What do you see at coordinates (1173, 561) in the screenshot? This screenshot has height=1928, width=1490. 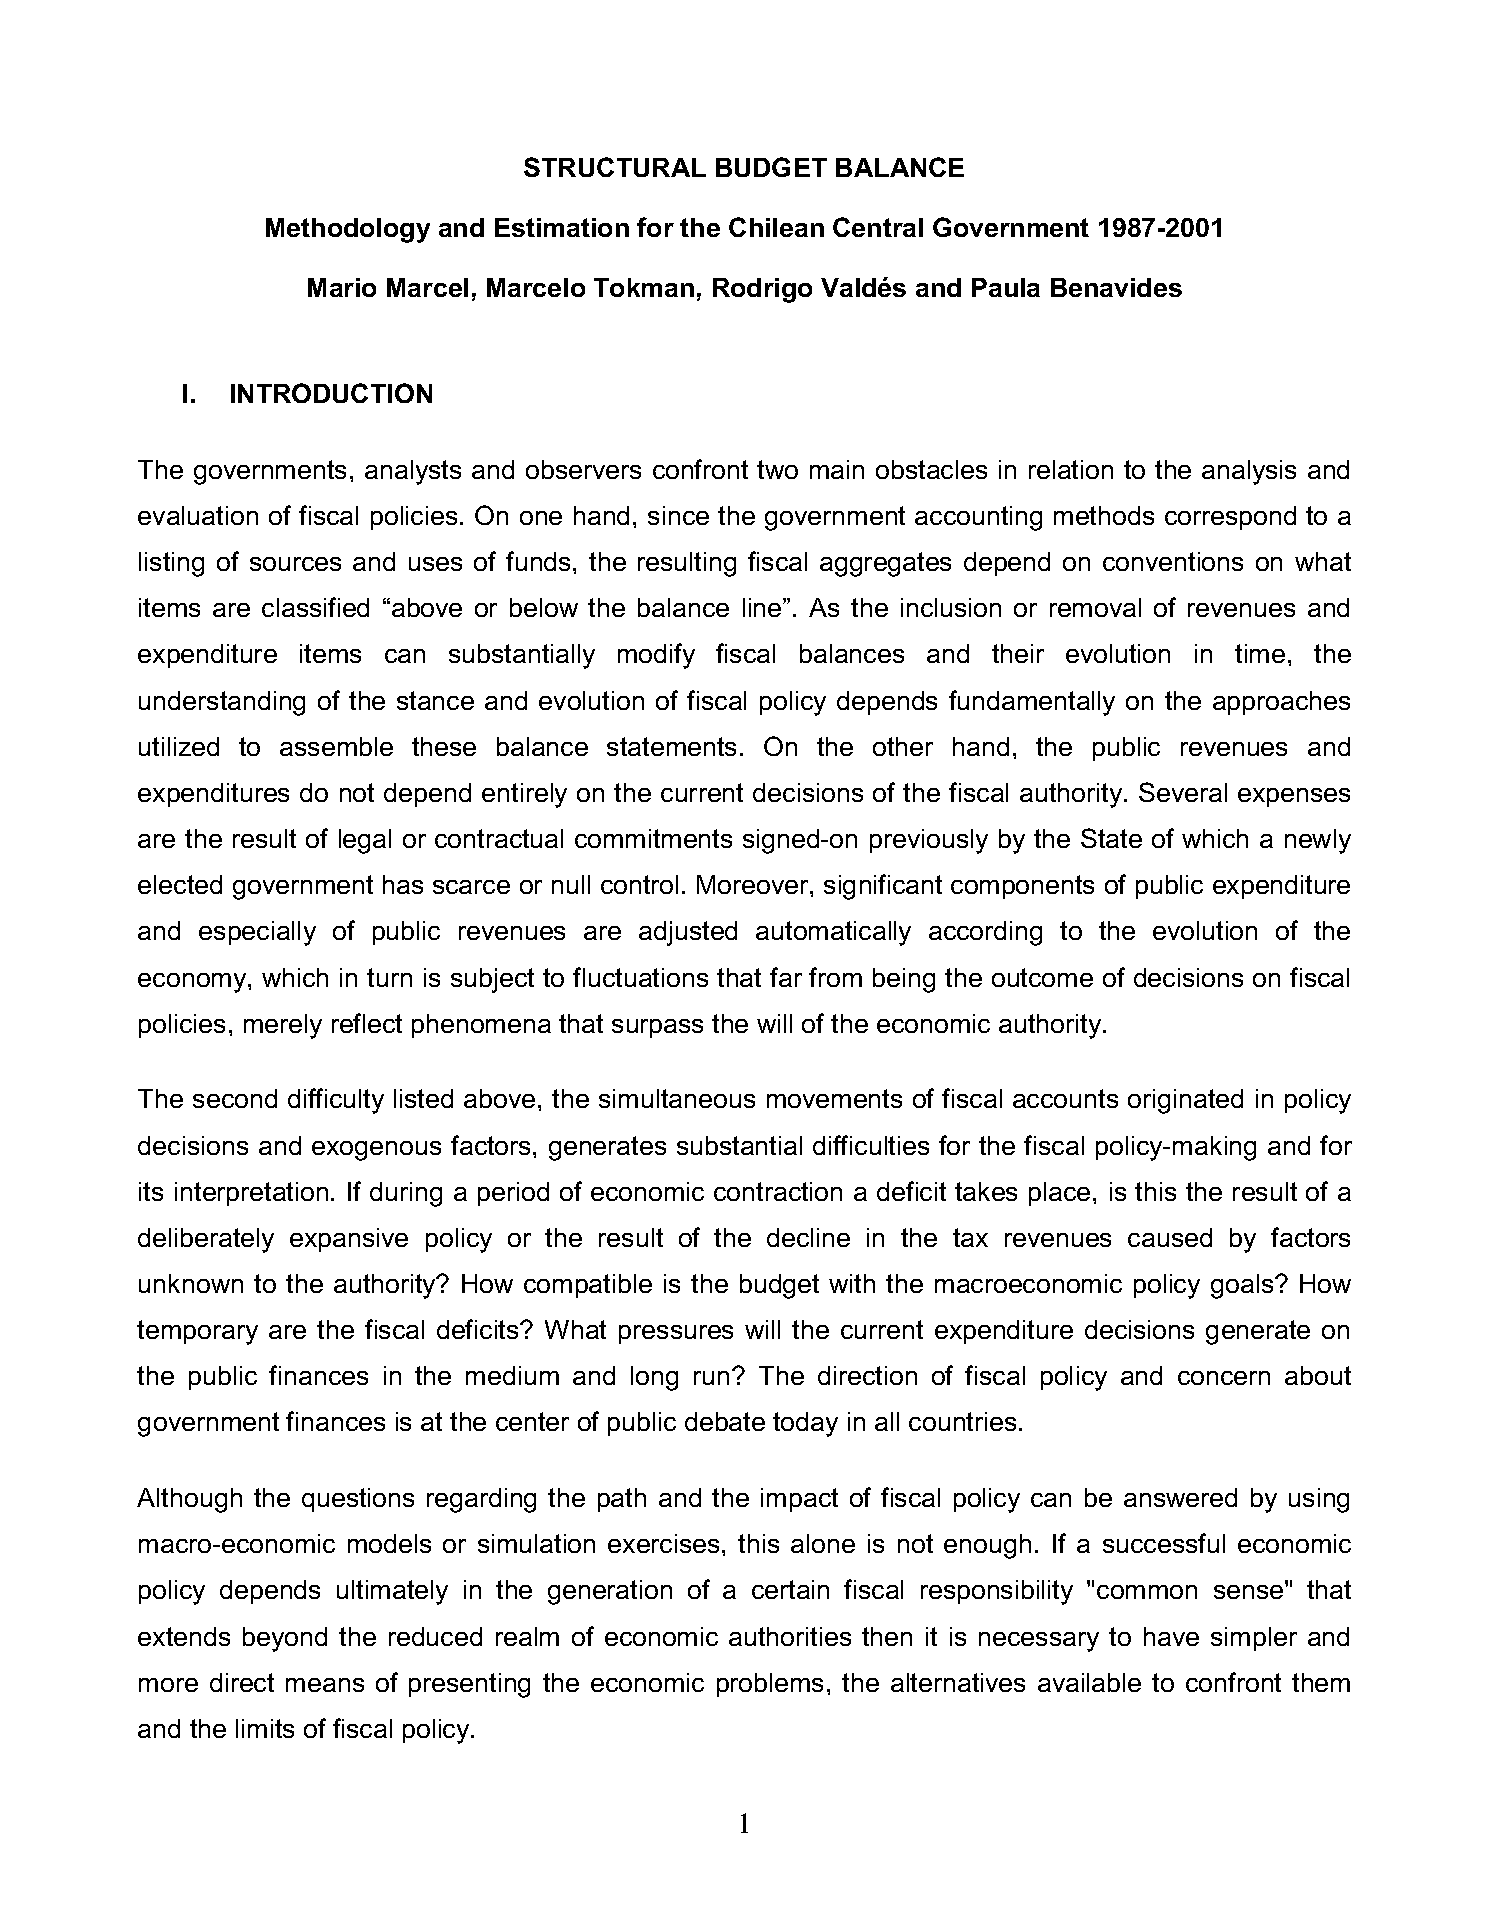 I see `conventions` at bounding box center [1173, 561].
